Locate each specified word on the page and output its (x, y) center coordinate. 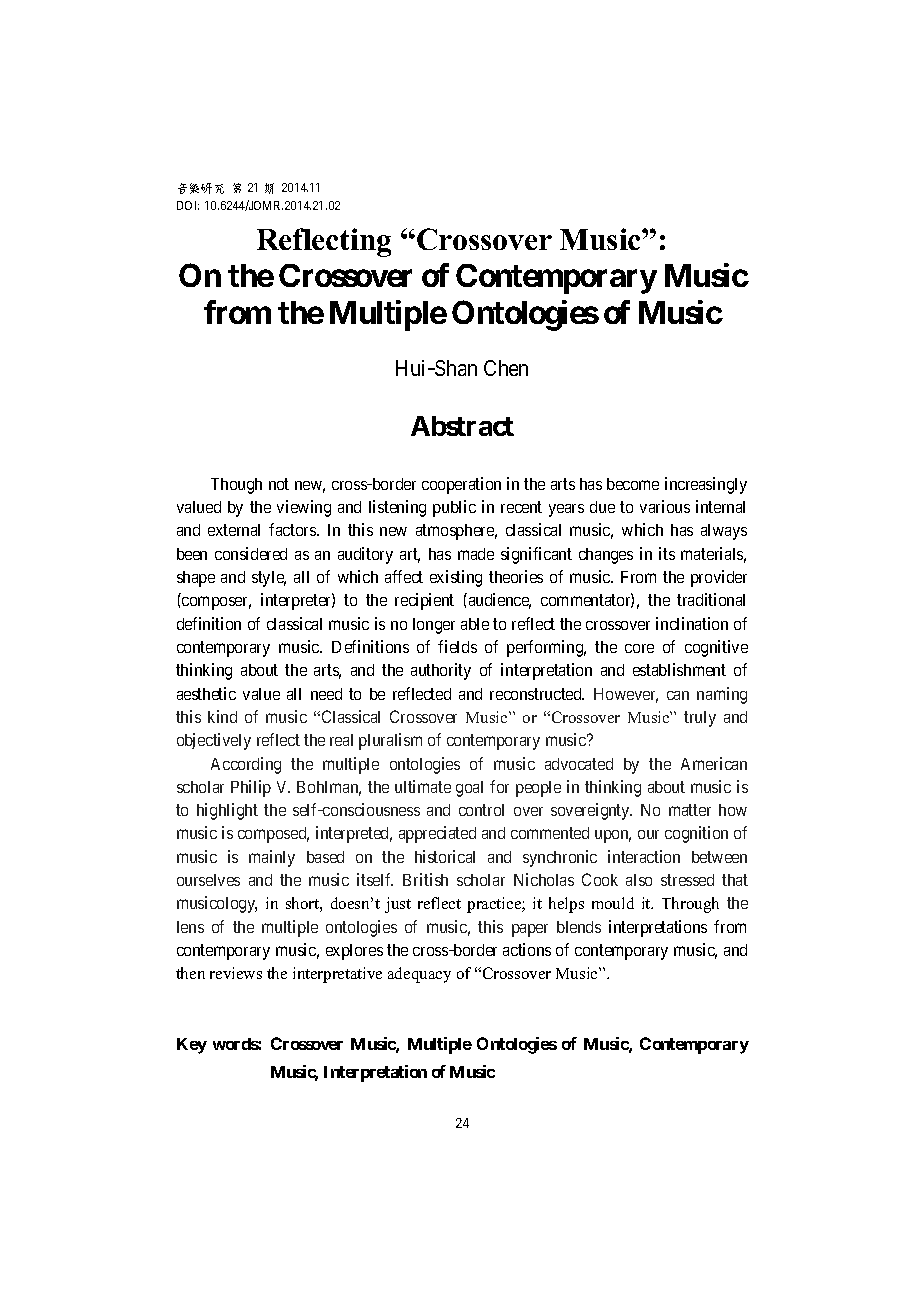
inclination (692, 623)
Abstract (462, 426)
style (269, 579)
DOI (188, 205)
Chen (506, 368)
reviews (236, 973)
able (475, 624)
